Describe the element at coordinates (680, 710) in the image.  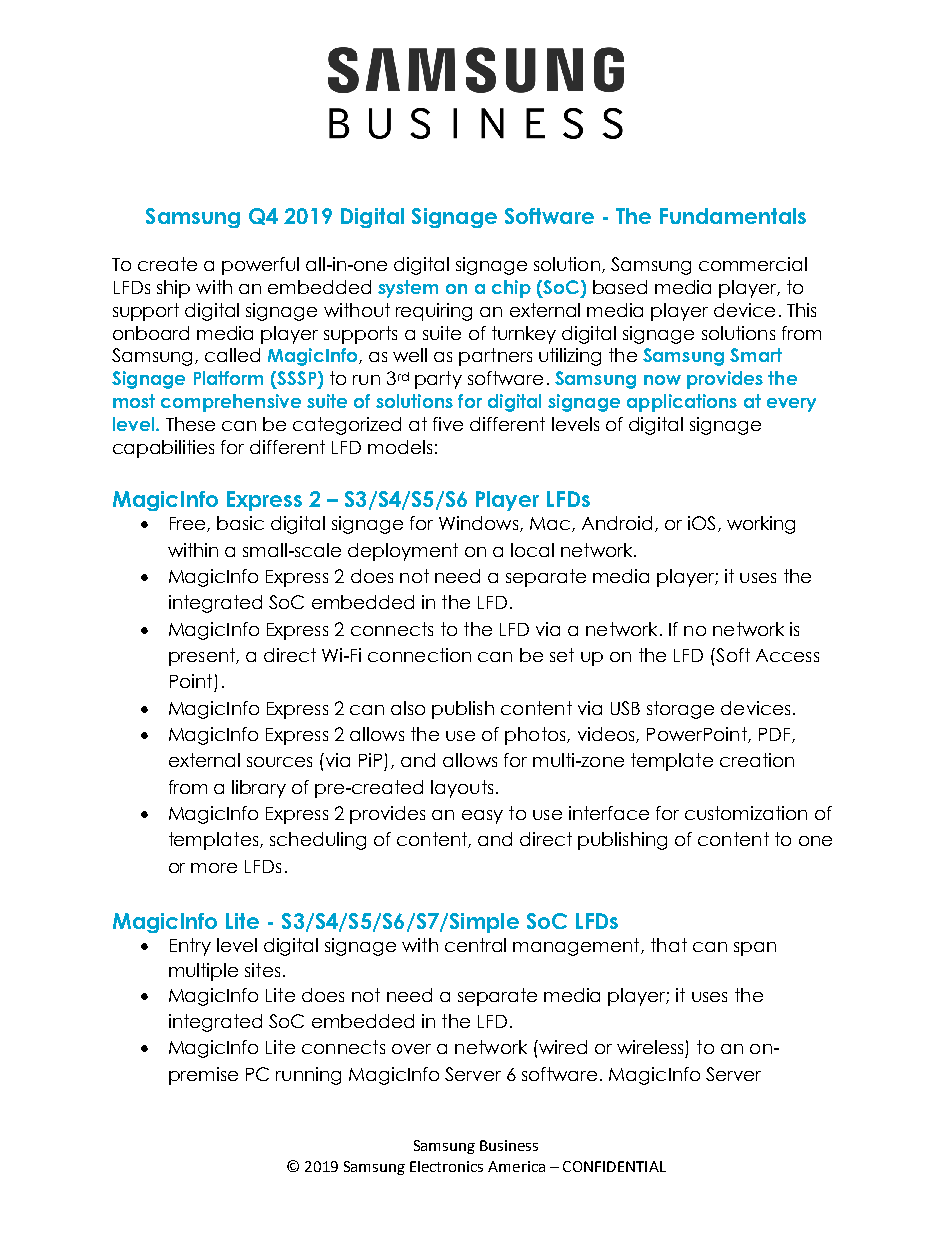
I see `storage` at that location.
